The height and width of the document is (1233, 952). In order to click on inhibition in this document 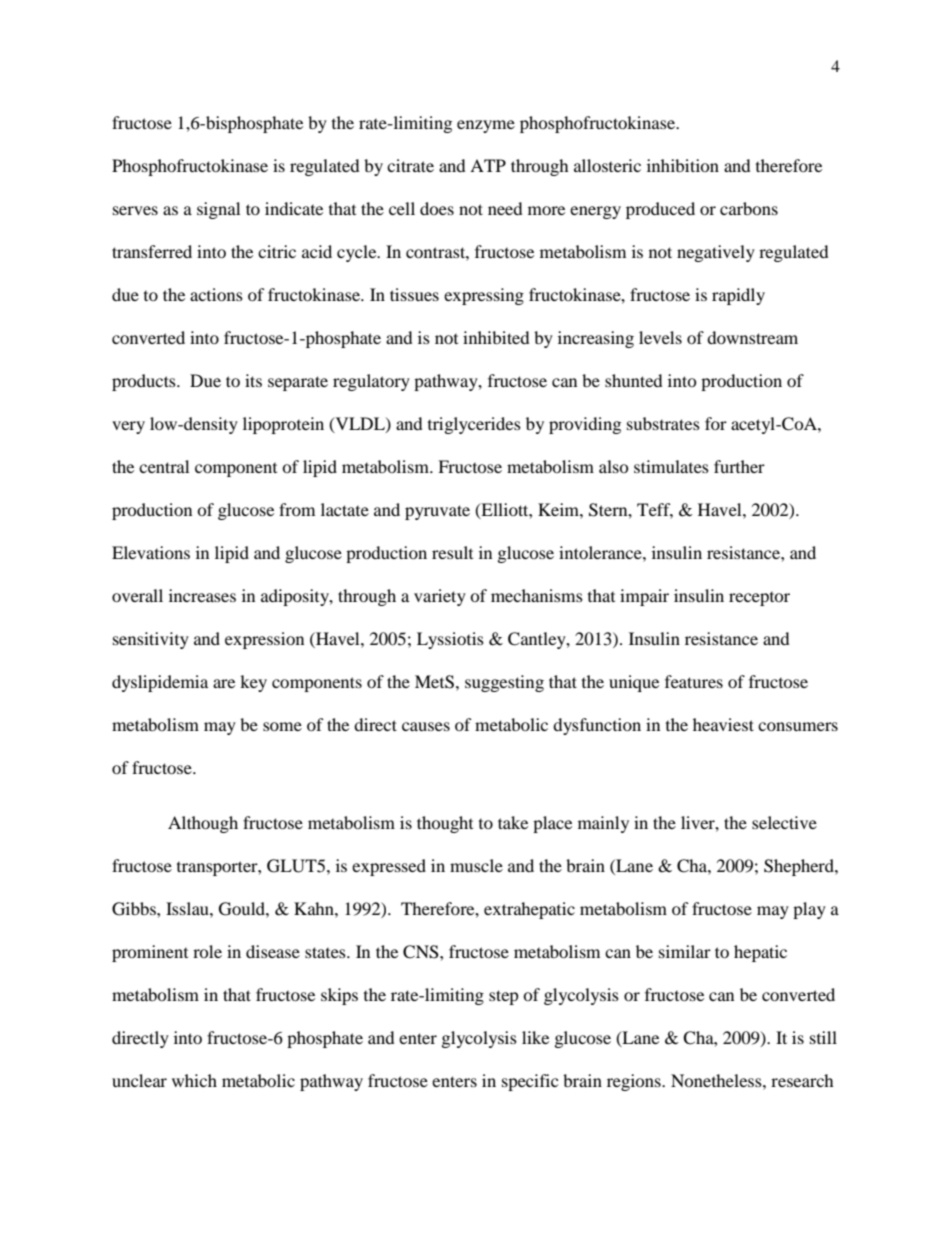, I will do `click(683, 165)`.
